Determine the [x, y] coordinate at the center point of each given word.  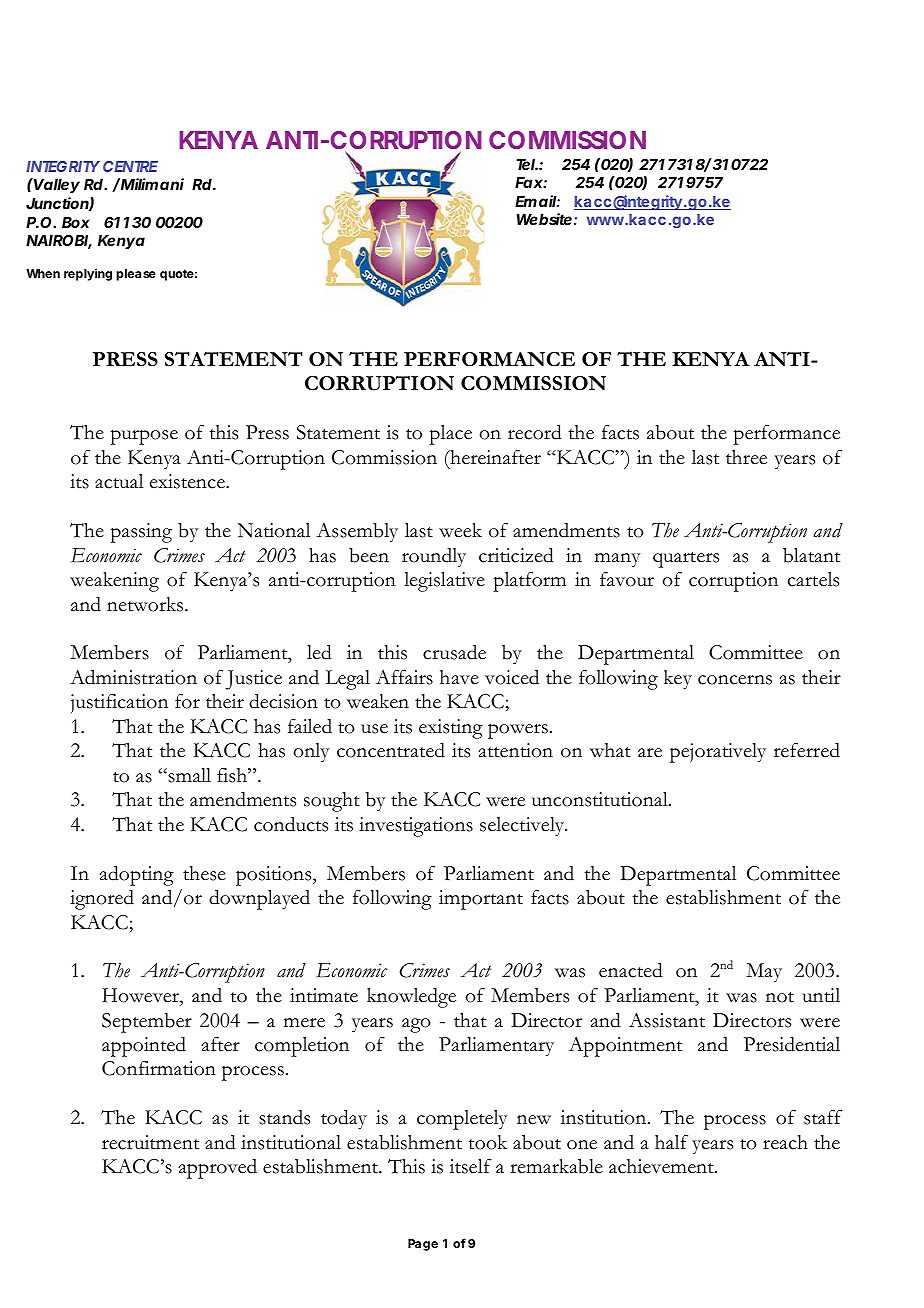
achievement [662, 1166]
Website [544, 219]
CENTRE [130, 166]
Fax [529, 182]
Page [423, 1245]
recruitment [150, 1142]
